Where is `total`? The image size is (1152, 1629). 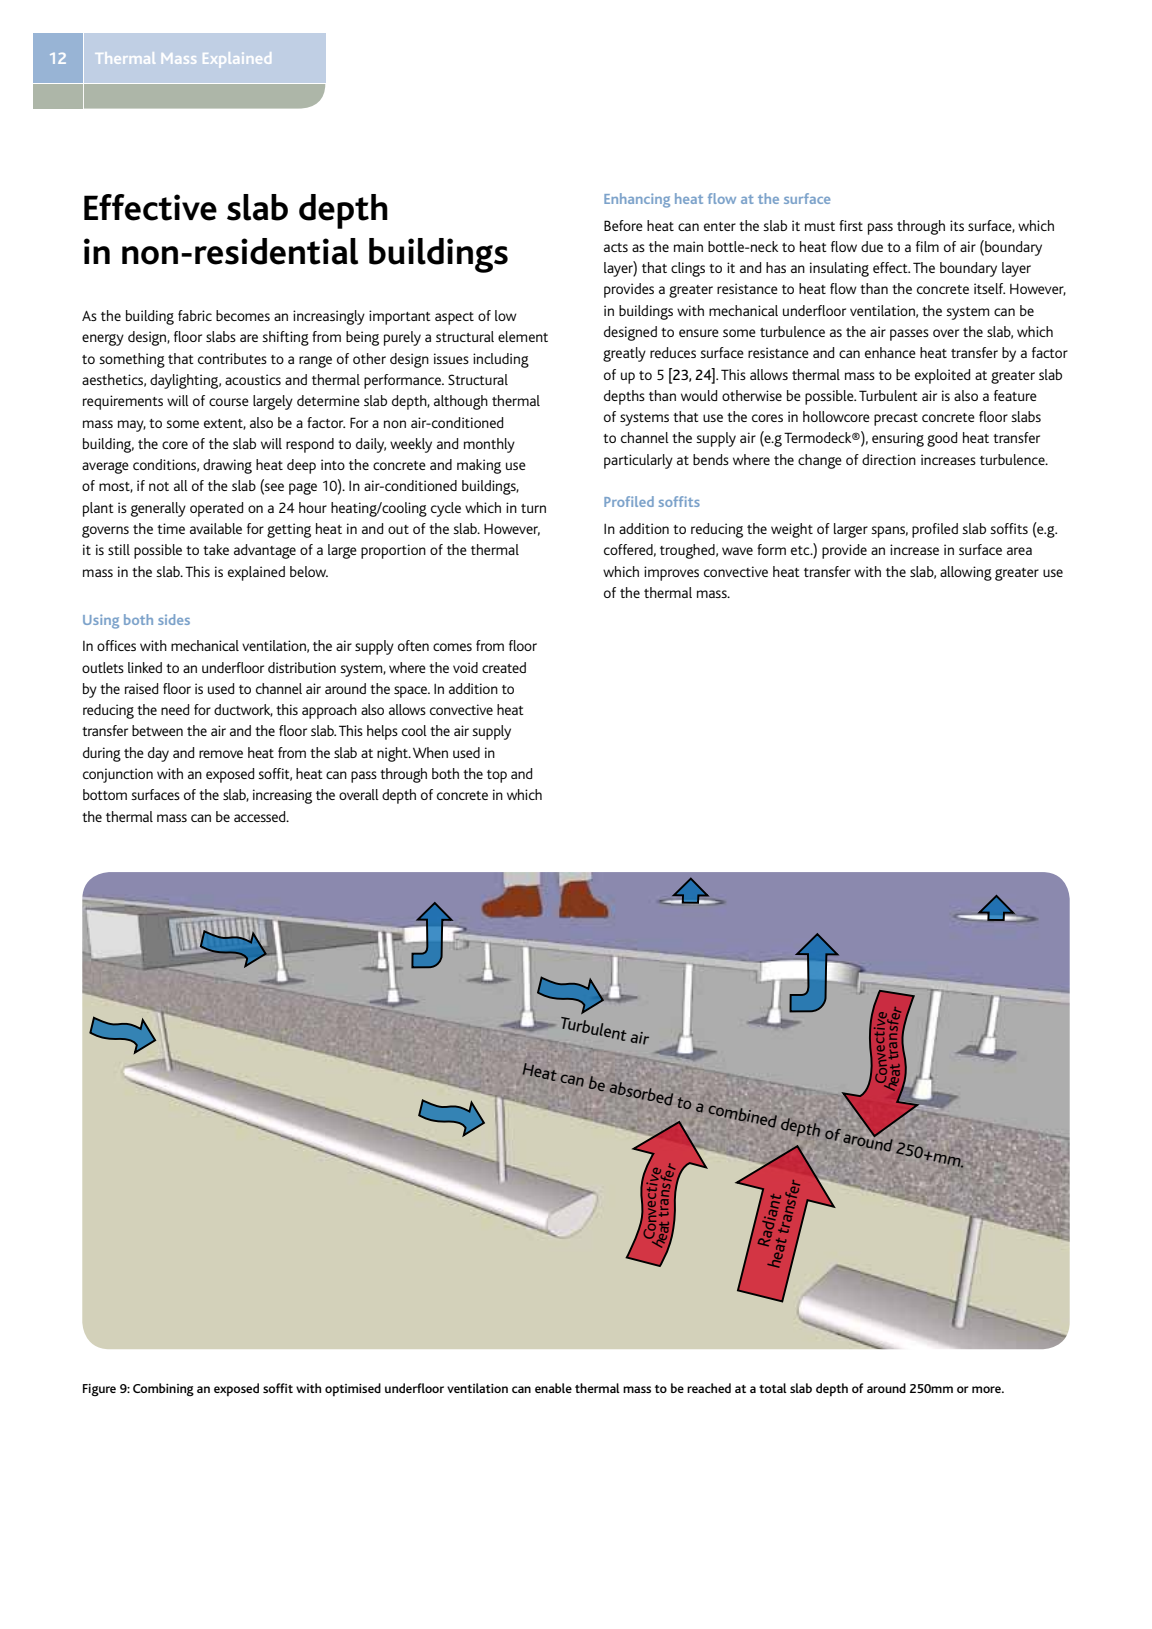 total is located at coordinates (773, 1388).
